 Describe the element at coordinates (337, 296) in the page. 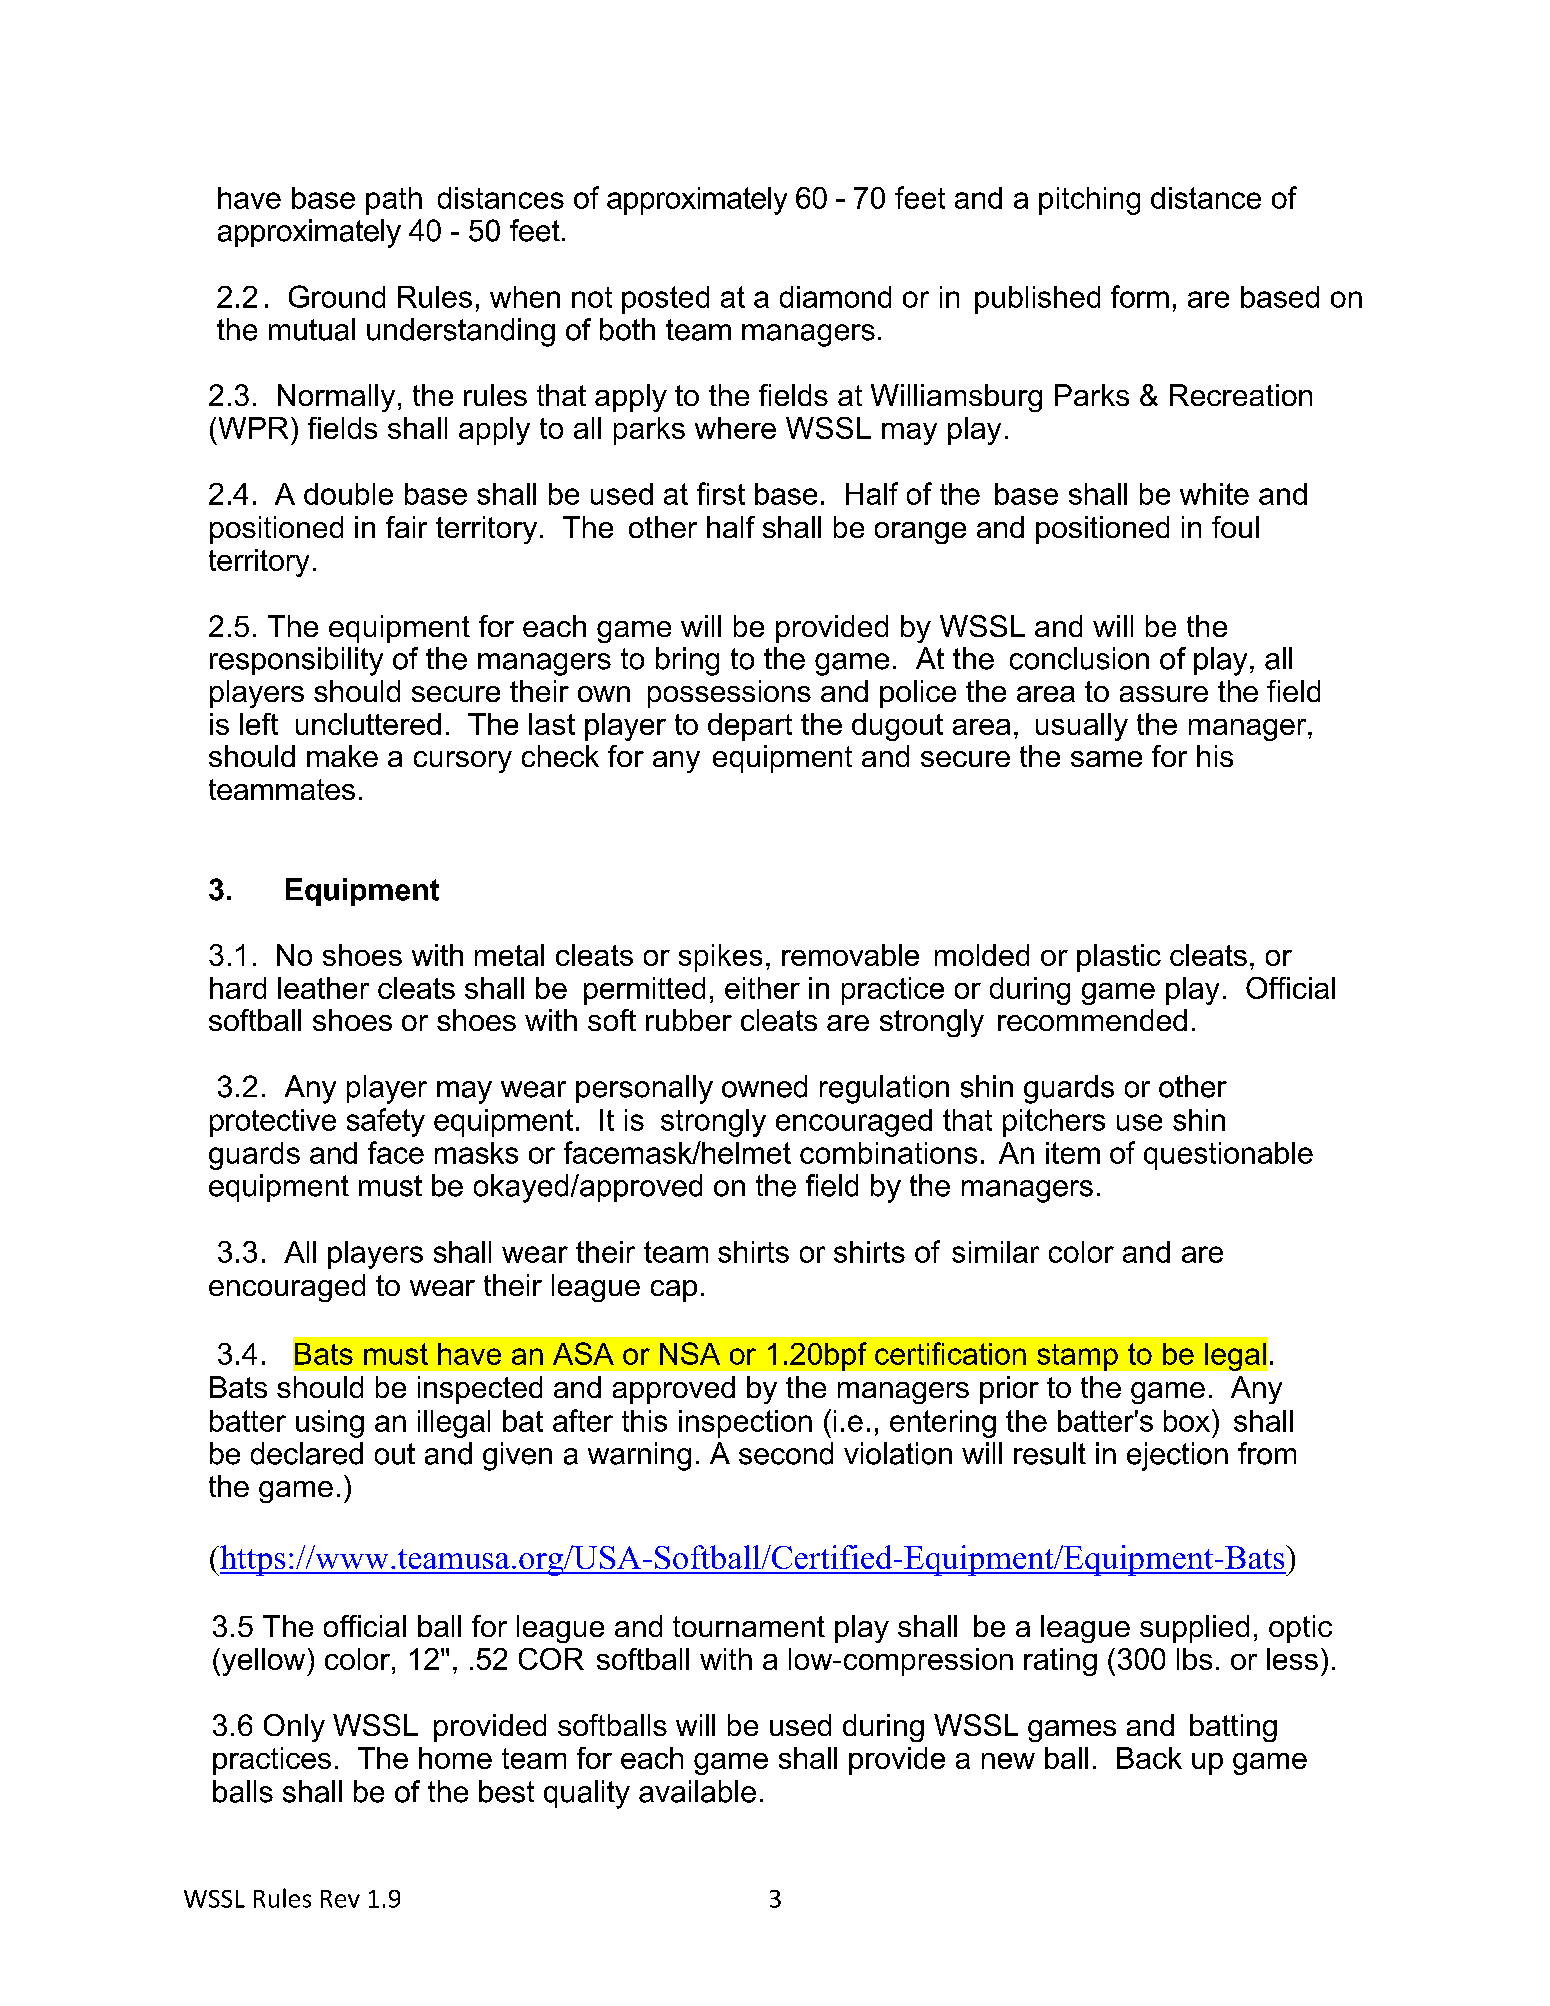

I see `Ground` at that location.
